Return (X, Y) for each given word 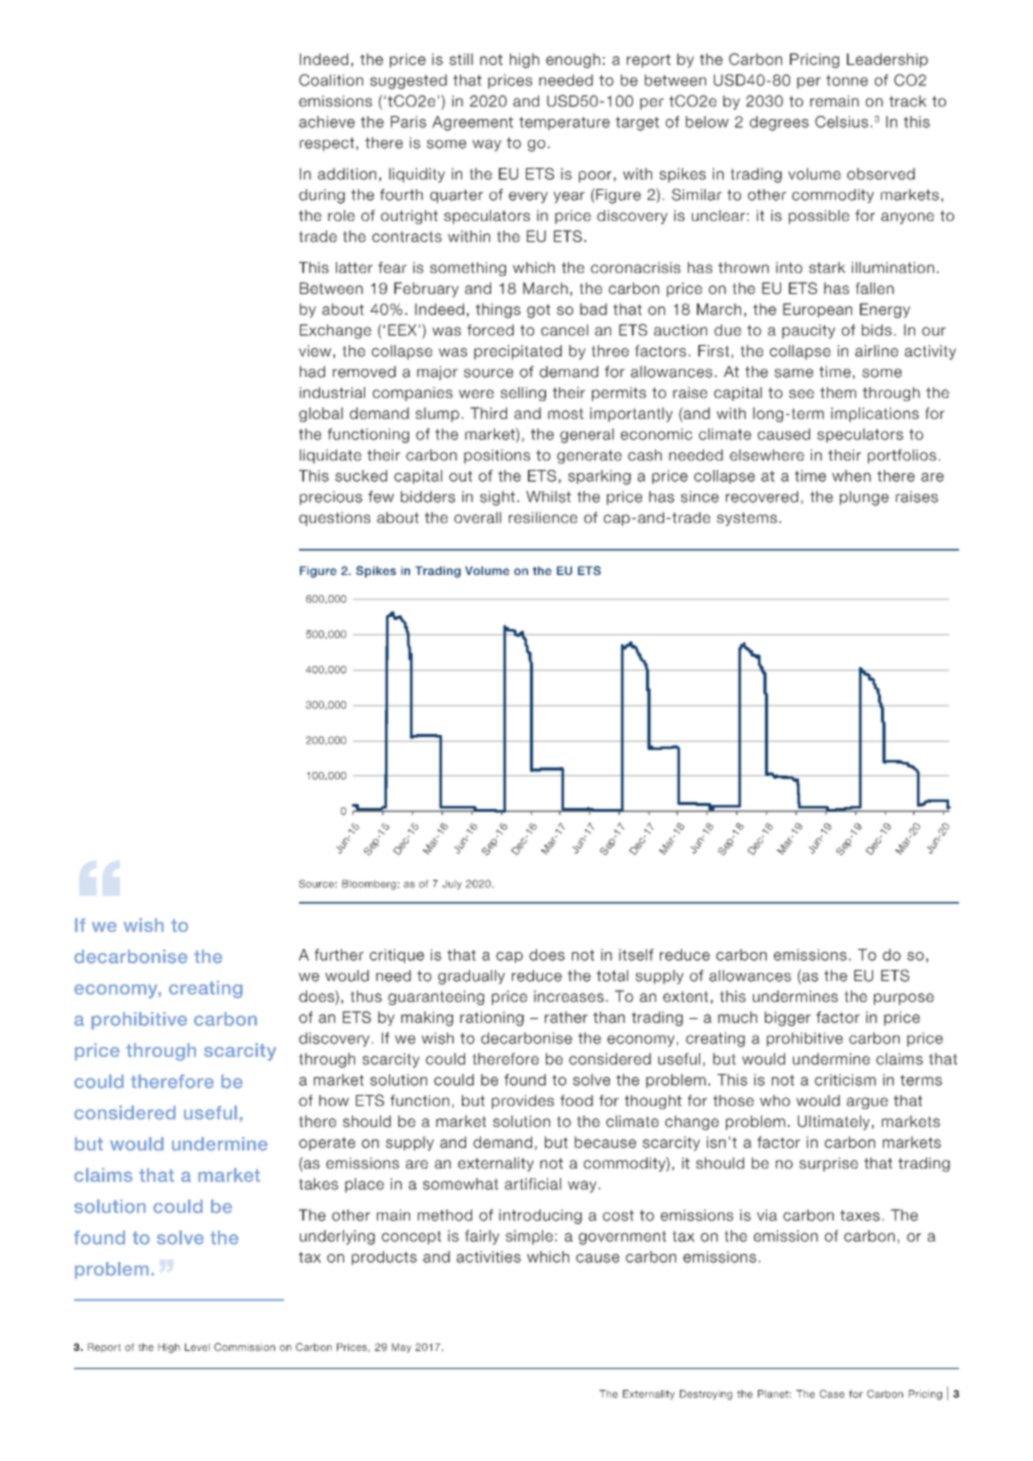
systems (747, 519)
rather (566, 1017)
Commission (244, 1347)
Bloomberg (369, 885)
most (566, 413)
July (452, 885)
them (838, 392)
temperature (564, 123)
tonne (847, 80)
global (321, 414)
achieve (327, 122)
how (334, 1100)
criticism (845, 1080)
